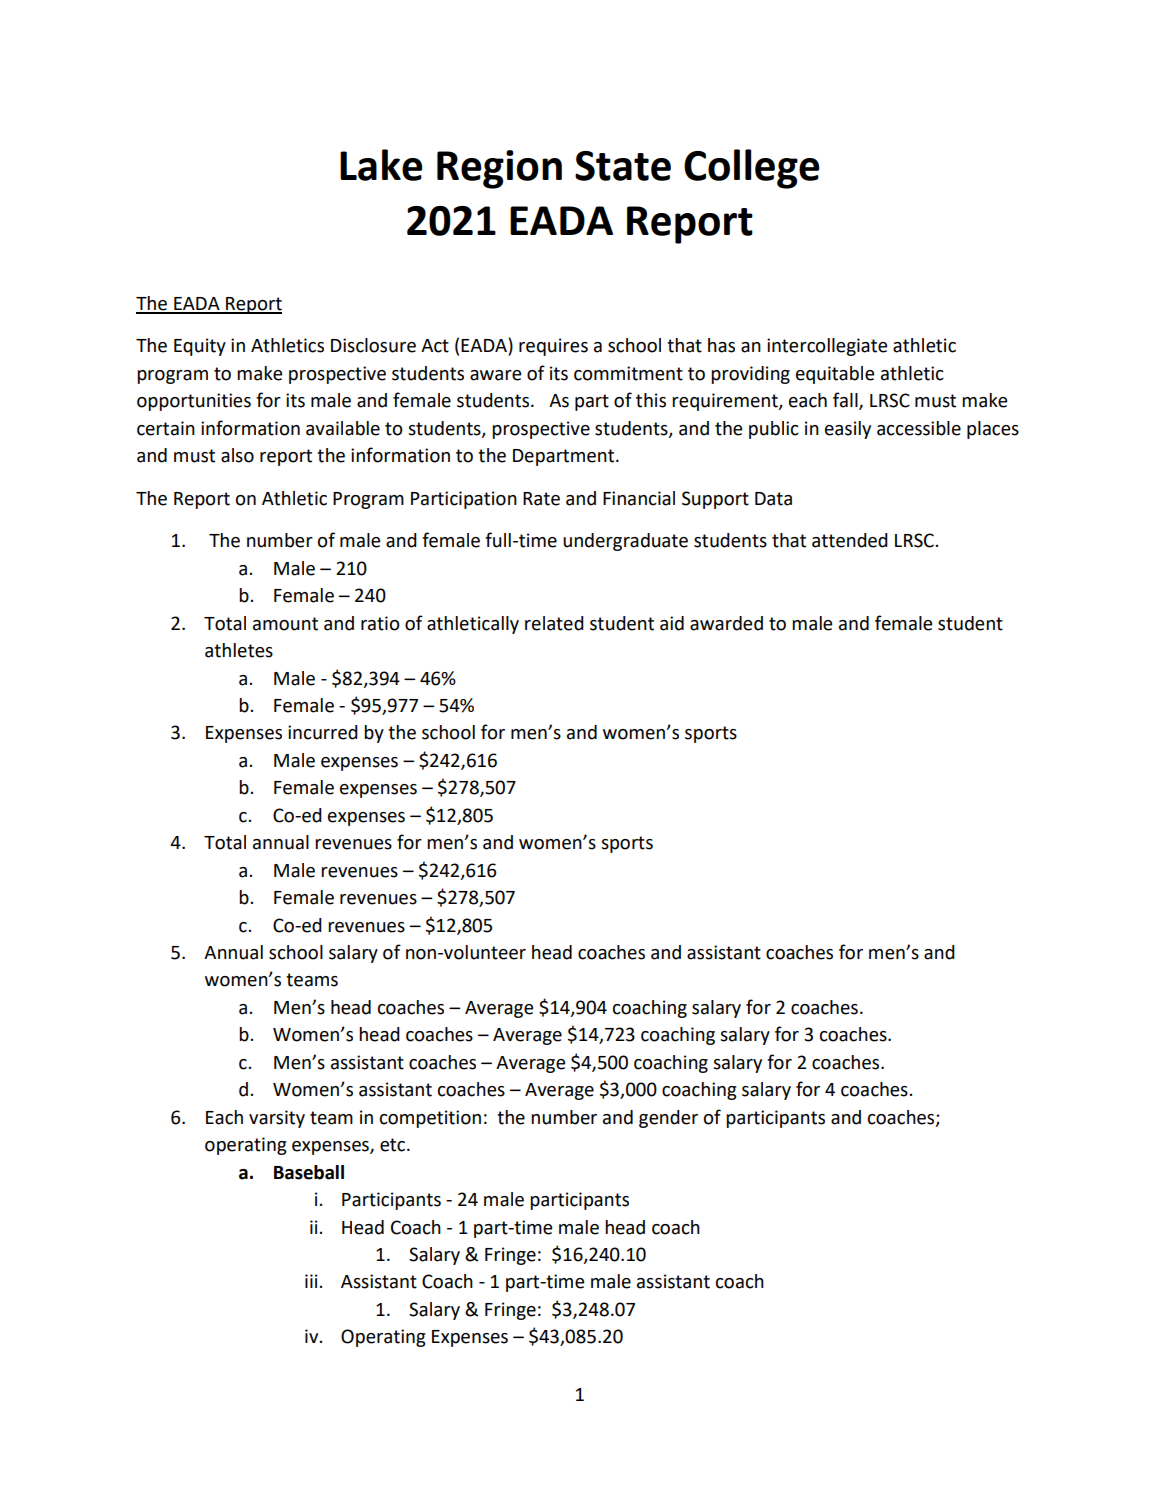 The width and height of the image is (1159, 1500). What do you see at coordinates (541, 499) in the image?
I see `Rate` at bounding box center [541, 499].
